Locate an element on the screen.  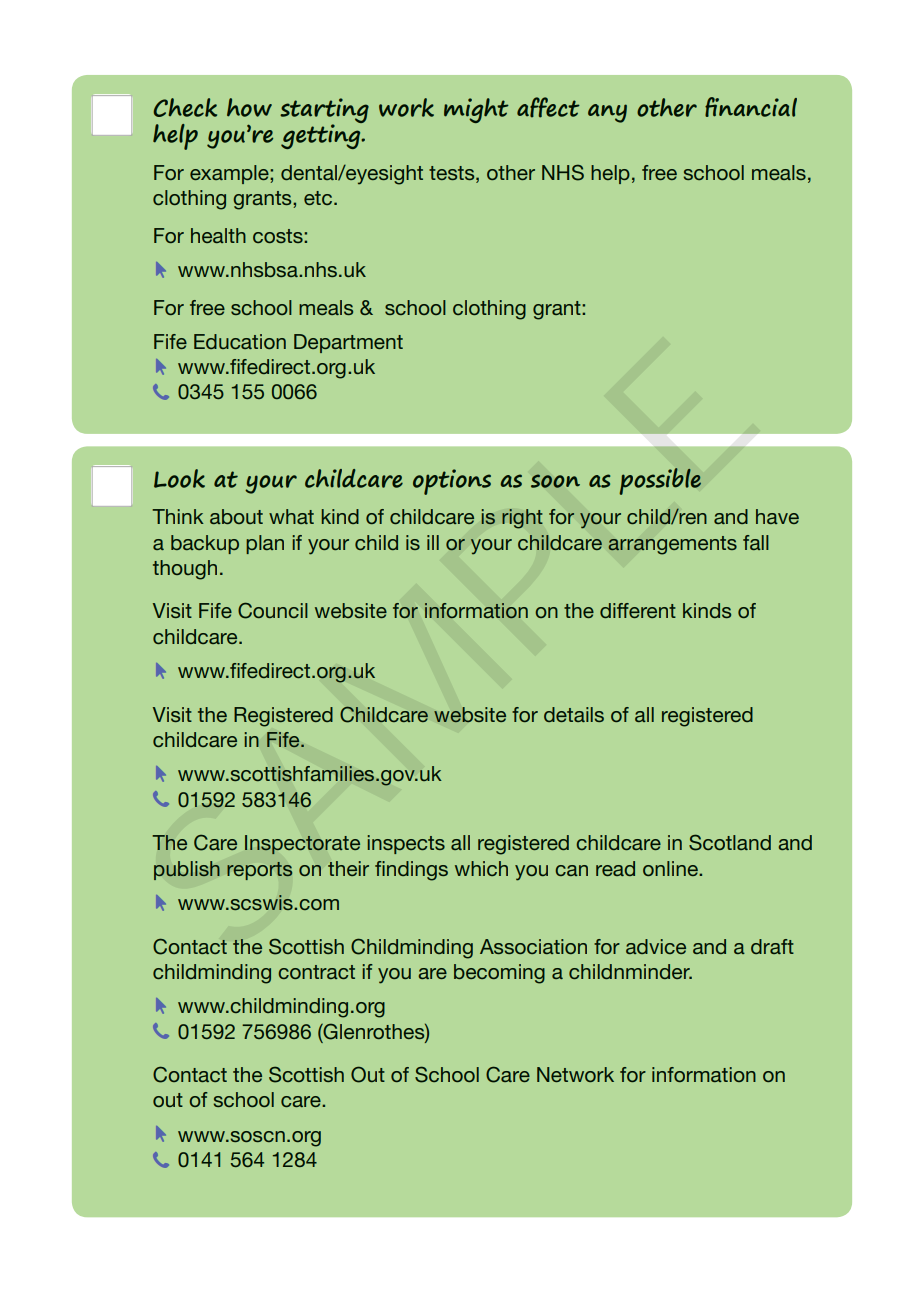
plan is located at coordinates (265, 544).
